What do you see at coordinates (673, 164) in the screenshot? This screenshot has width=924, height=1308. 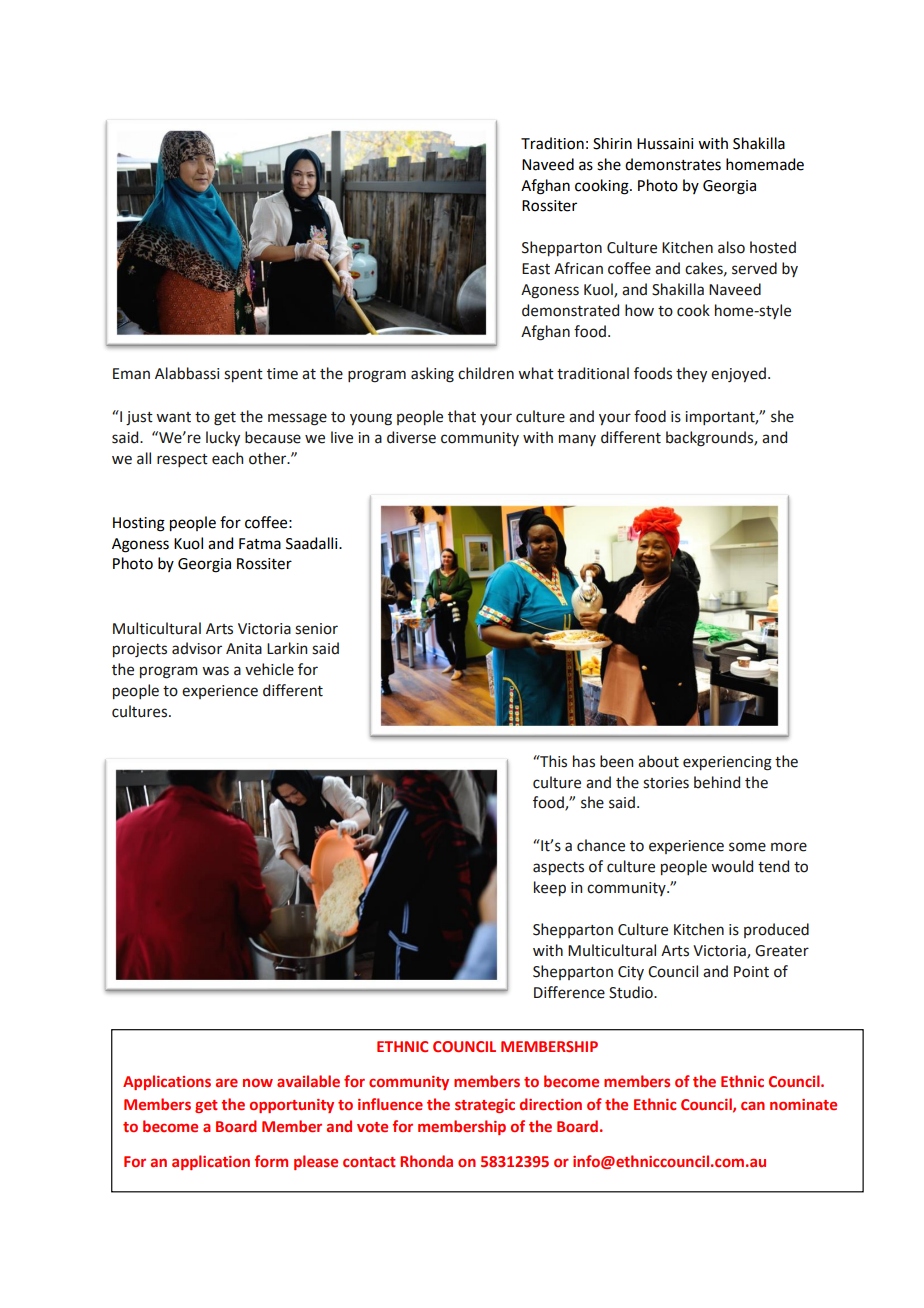 I see `demonstrates` at bounding box center [673, 164].
